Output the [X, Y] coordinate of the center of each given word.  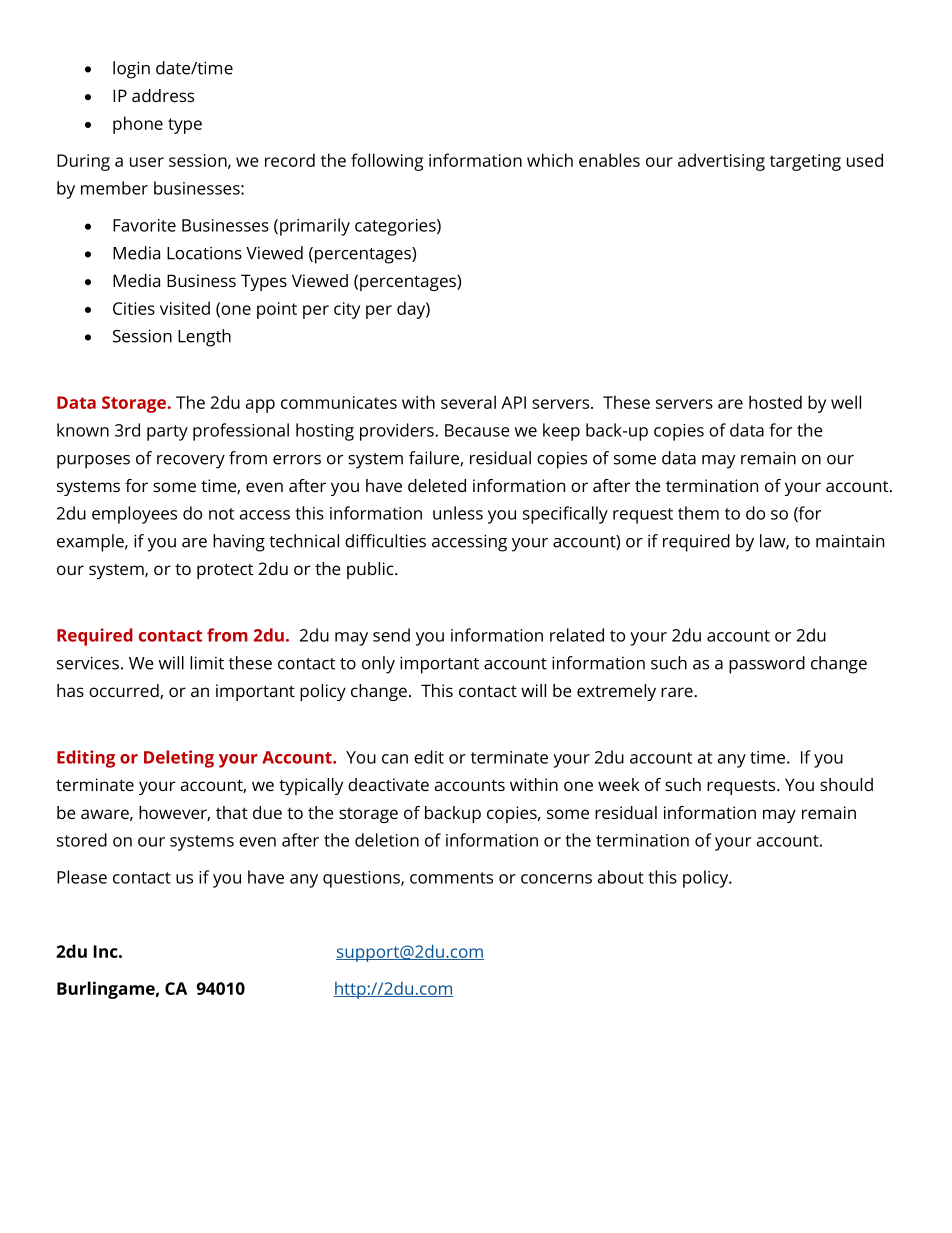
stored [82, 840]
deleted [437, 485]
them [698, 513]
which [550, 160]
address [163, 95]
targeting [805, 162]
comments [451, 878]
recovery [191, 462]
